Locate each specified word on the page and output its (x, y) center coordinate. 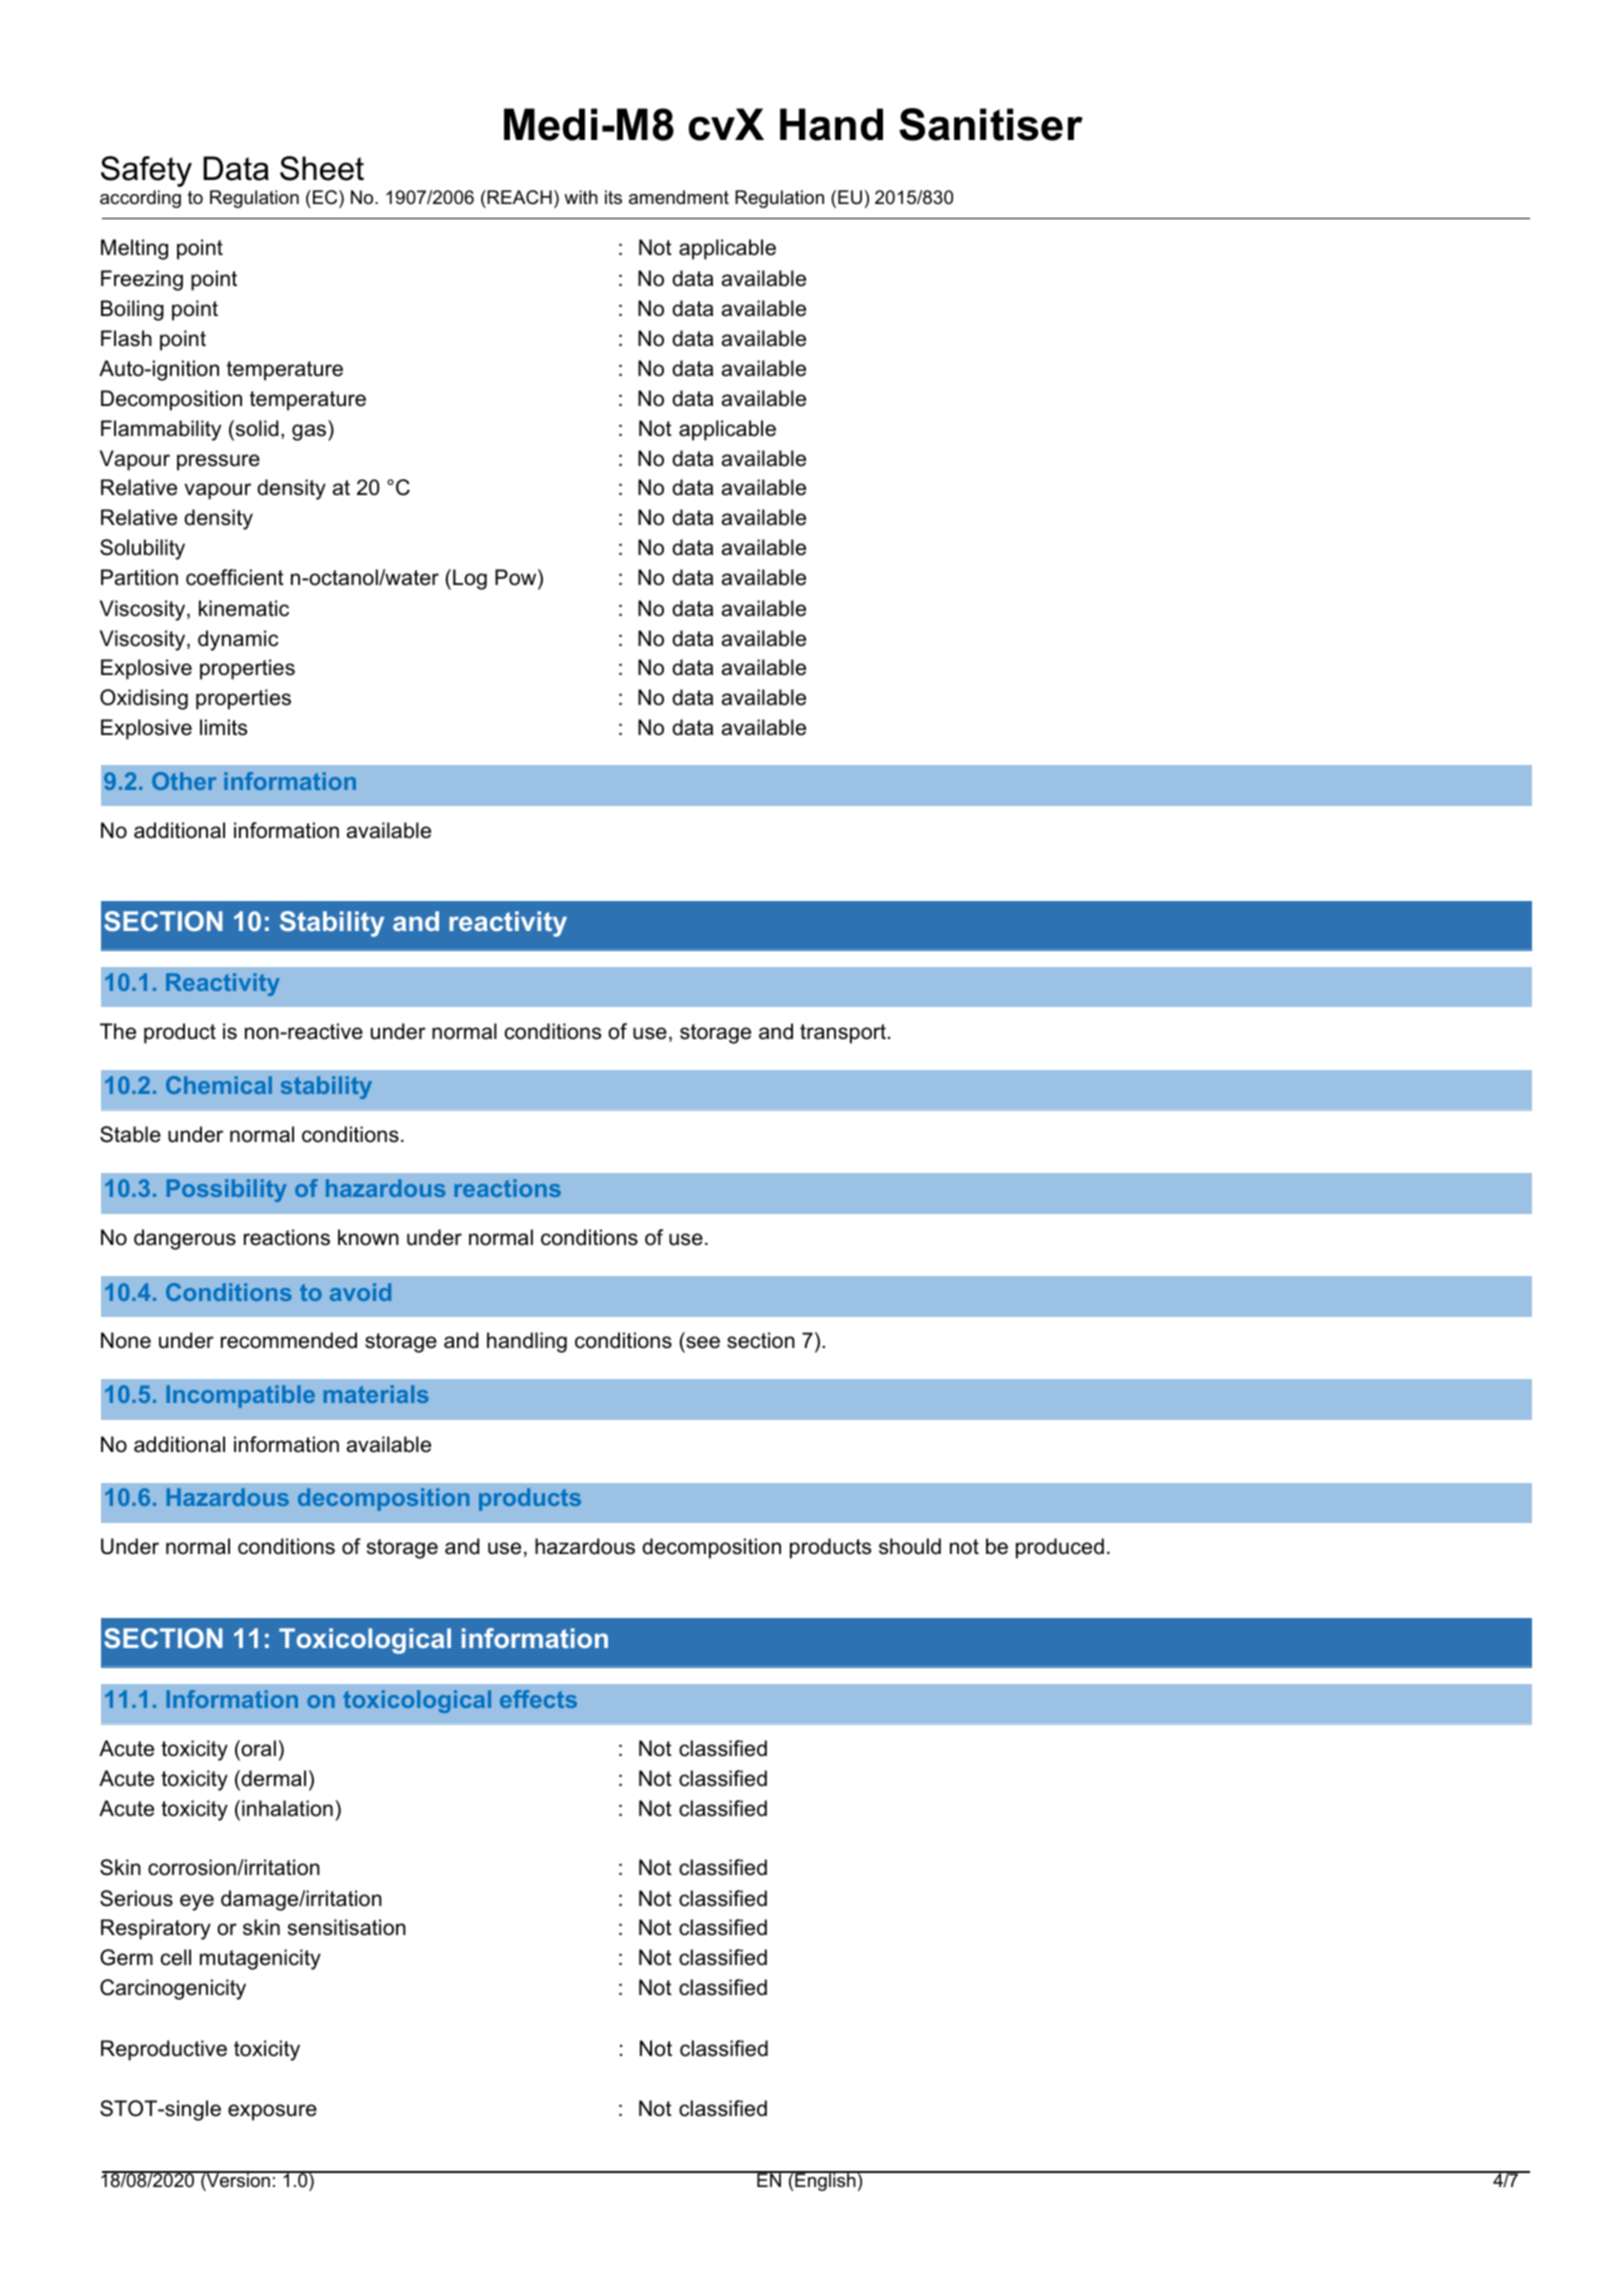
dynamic (238, 640)
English (825, 2181)
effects (538, 1699)
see (702, 1344)
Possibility (227, 1190)
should (910, 1546)
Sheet (322, 168)
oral (257, 1748)
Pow (517, 579)
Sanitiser (991, 124)
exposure (272, 2112)
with (581, 197)
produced (1060, 1548)
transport (843, 1034)
